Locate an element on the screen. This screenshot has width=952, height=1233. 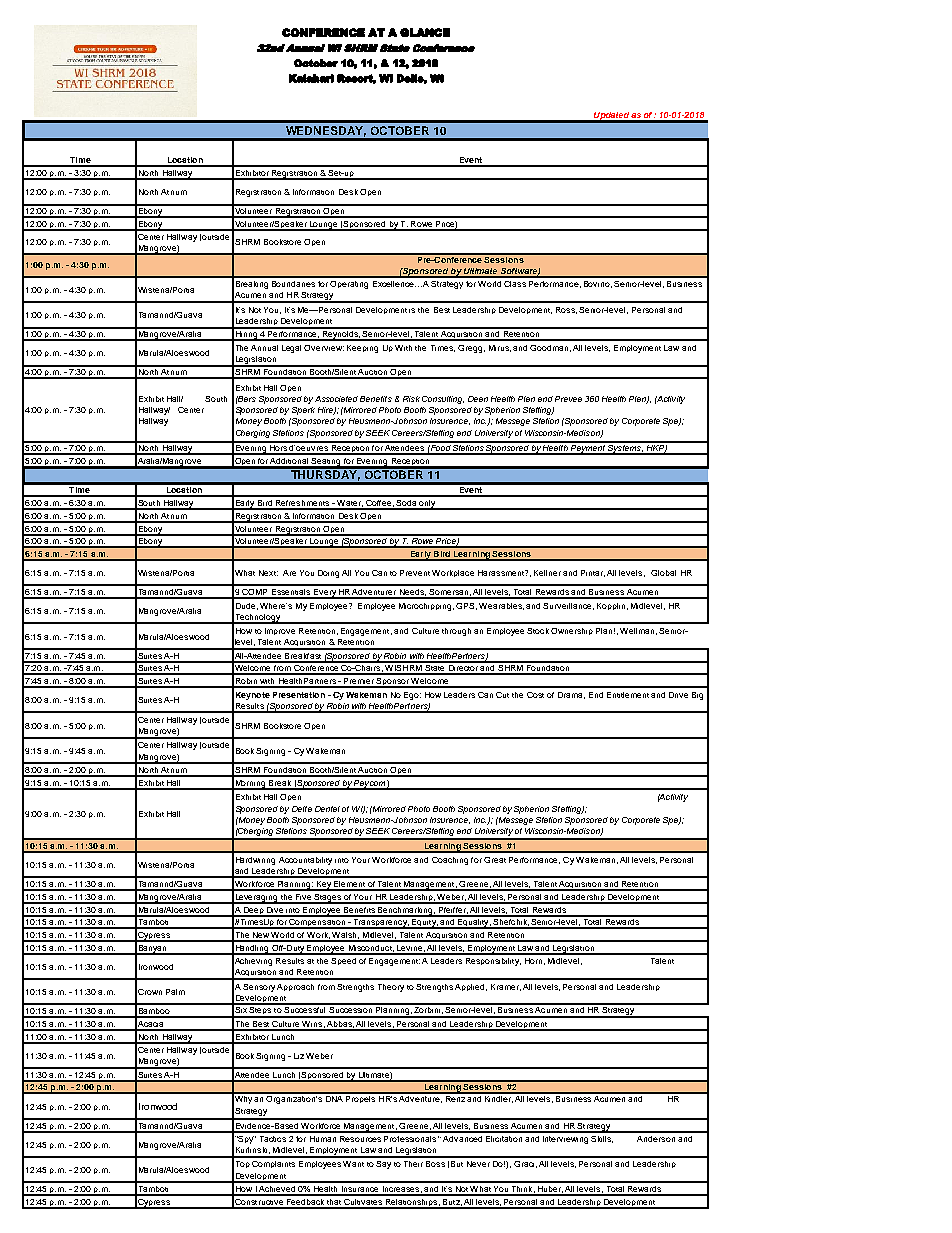
Dean is located at coordinates (478, 399).
